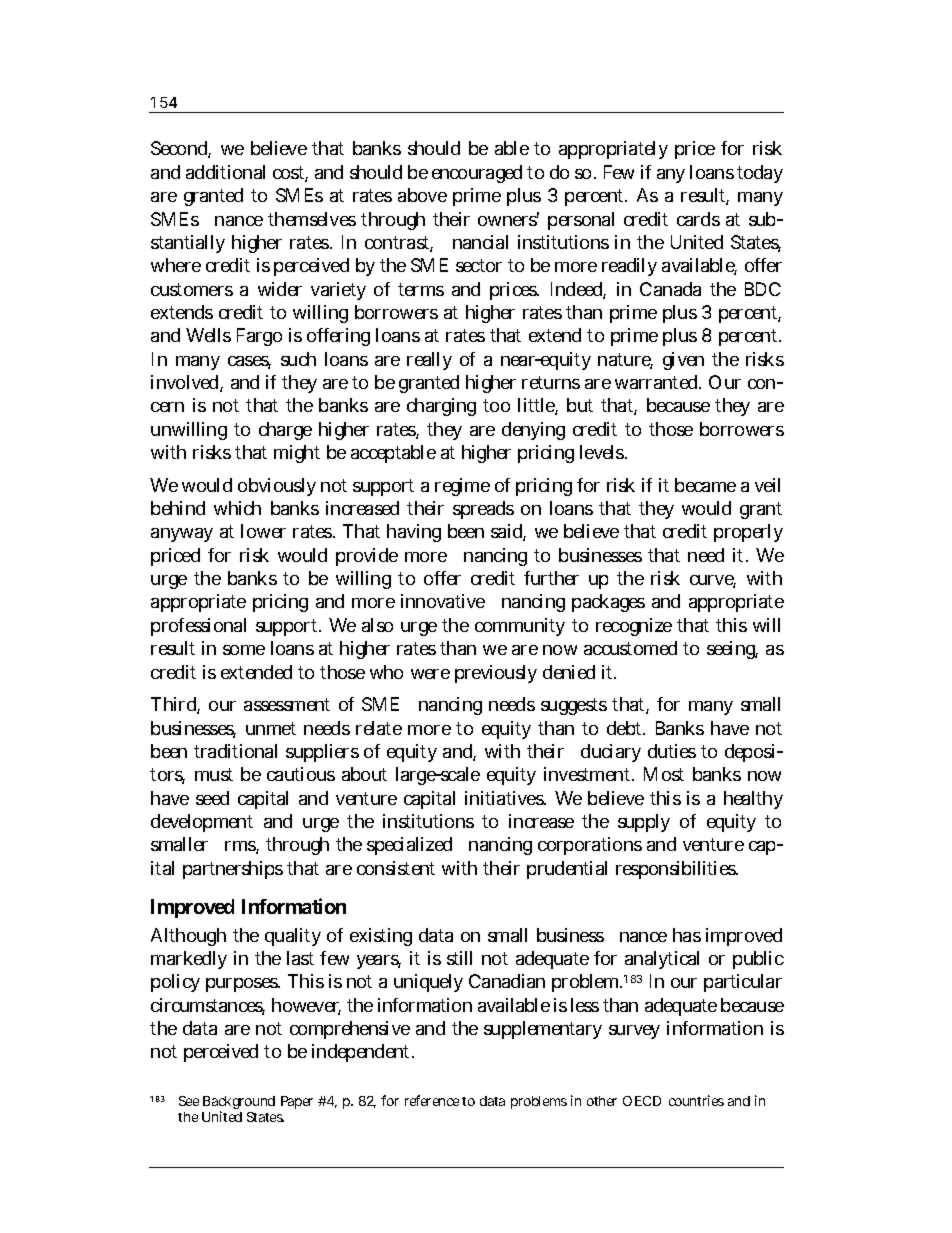 Image resolution: width=952 pixels, height=1233 pixels. Describe the element at coordinates (225, 172) in the page. I see `additional` at that location.
